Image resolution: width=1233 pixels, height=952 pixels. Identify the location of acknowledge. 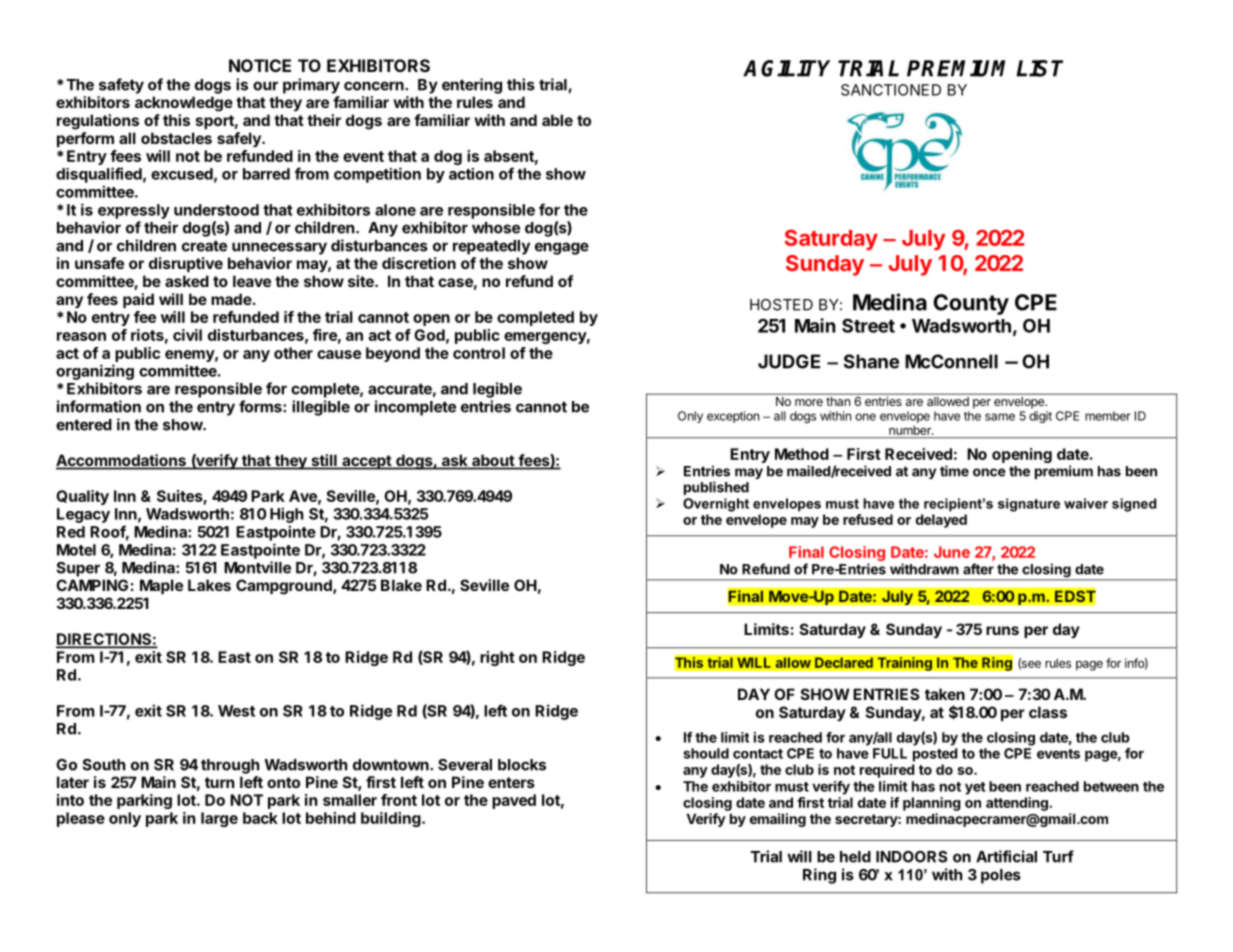
(184, 104).
